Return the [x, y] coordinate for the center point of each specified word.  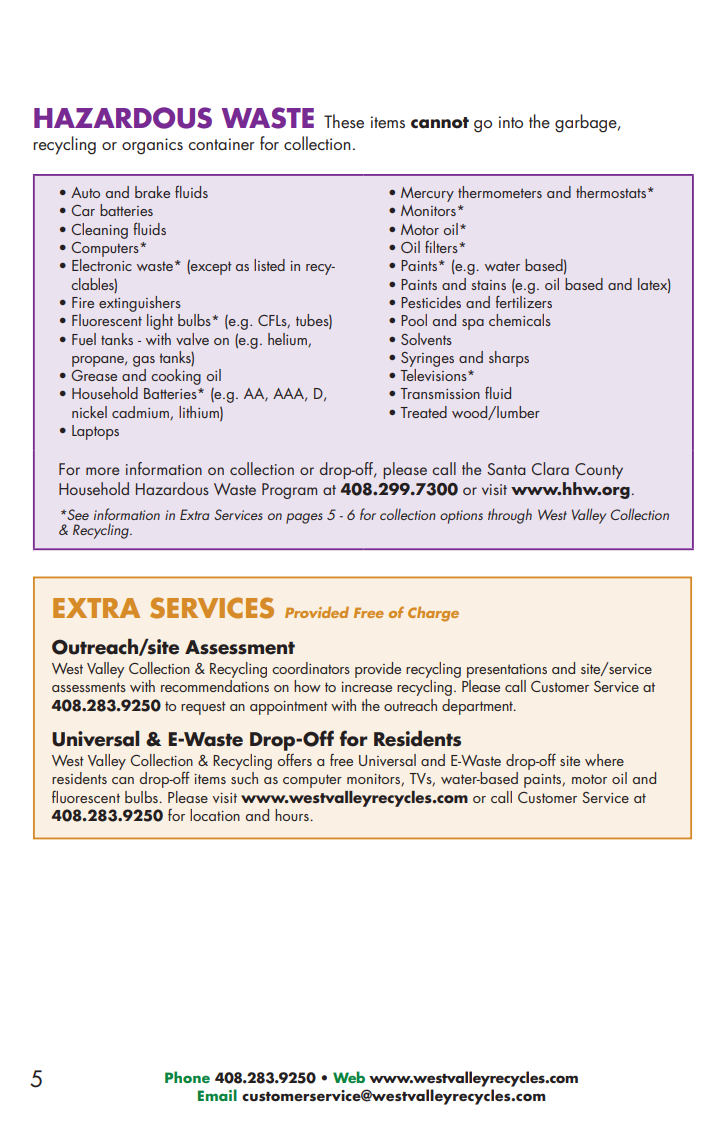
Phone [187, 1077]
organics [152, 146]
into [511, 122]
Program [289, 491]
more [102, 471]
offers [295, 760]
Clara [550, 468]
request [203, 708]
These [344, 121]
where [604, 760]
